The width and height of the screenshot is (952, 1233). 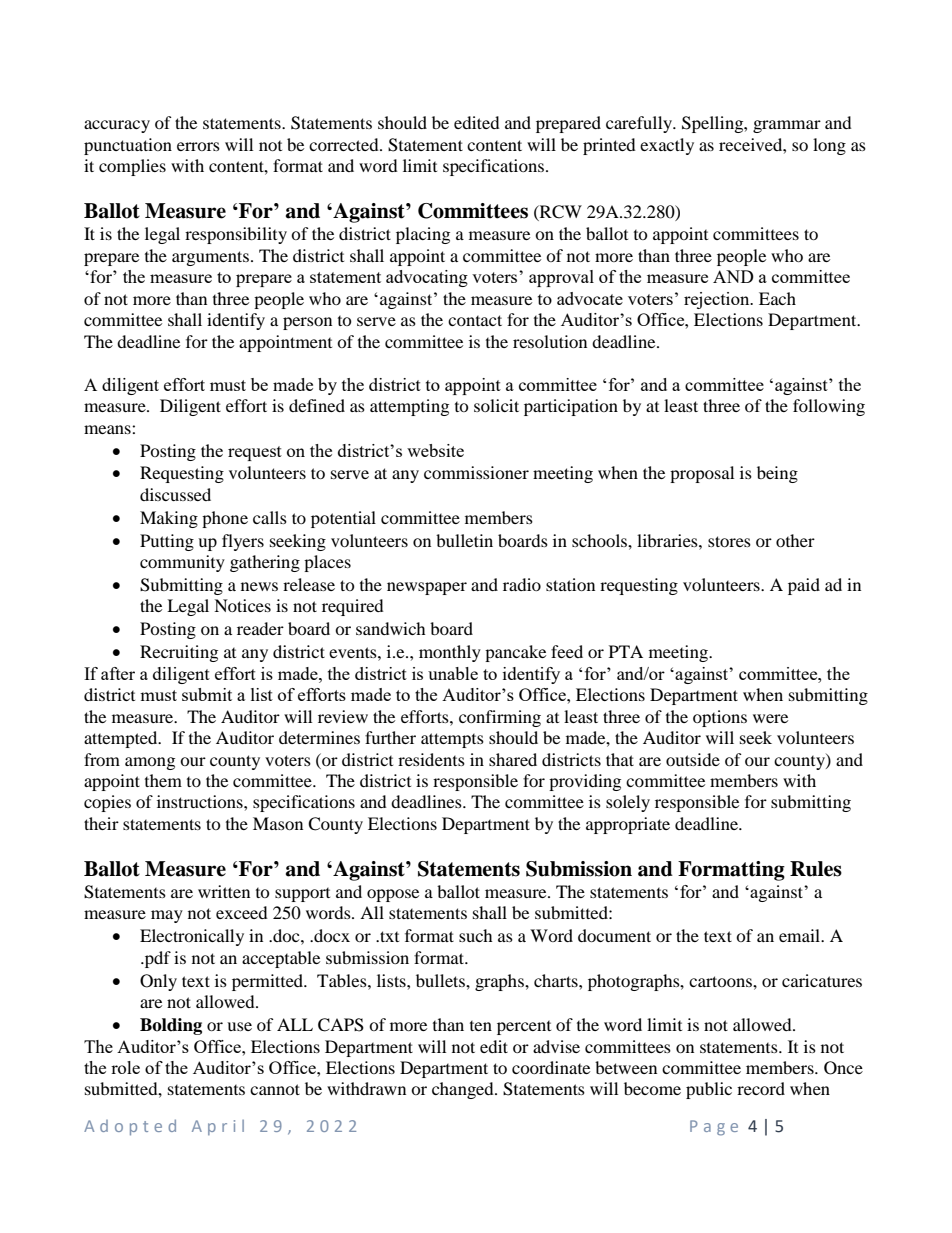 I want to click on Notices, so click(x=242, y=605).
